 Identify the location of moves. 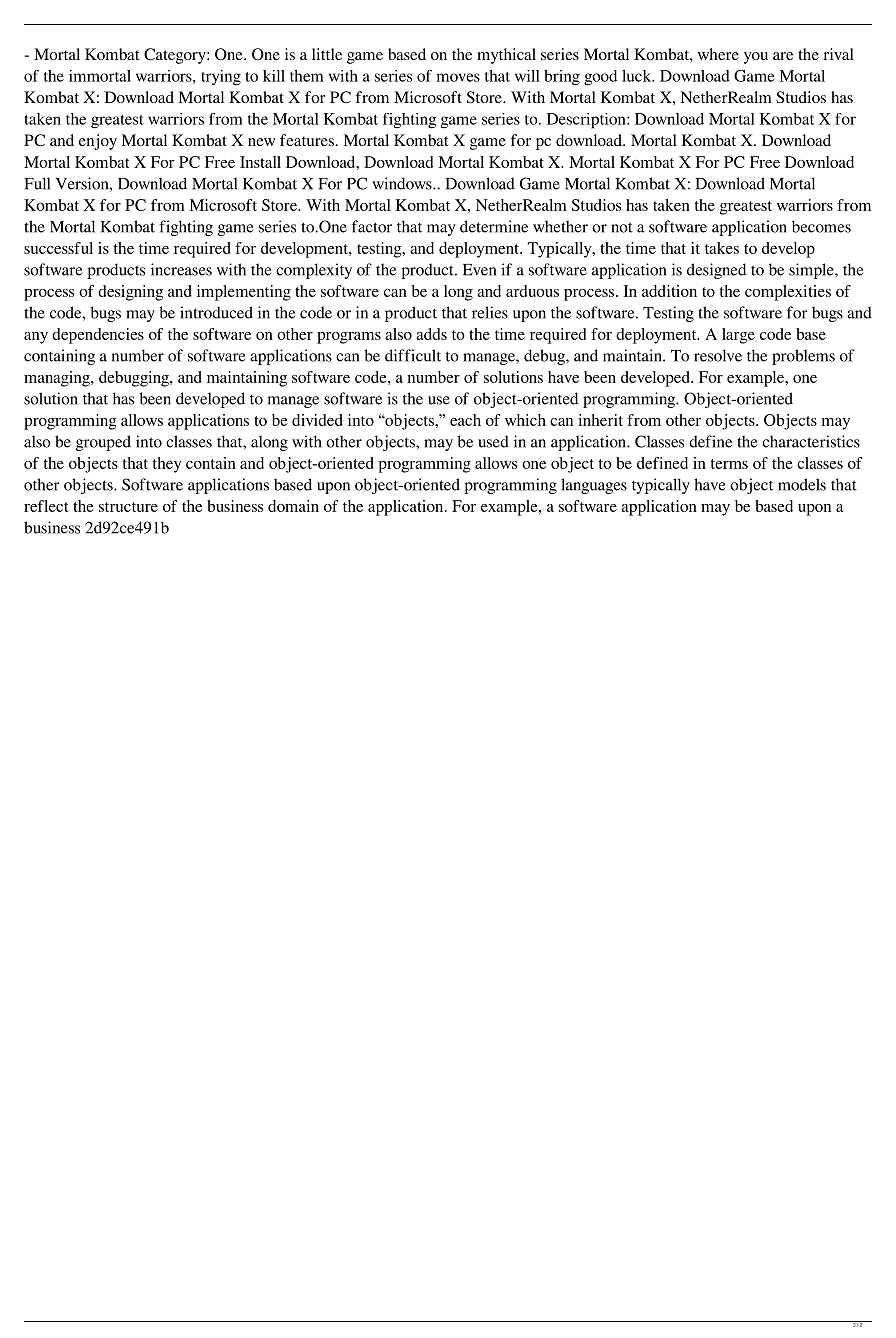
(458, 77).
